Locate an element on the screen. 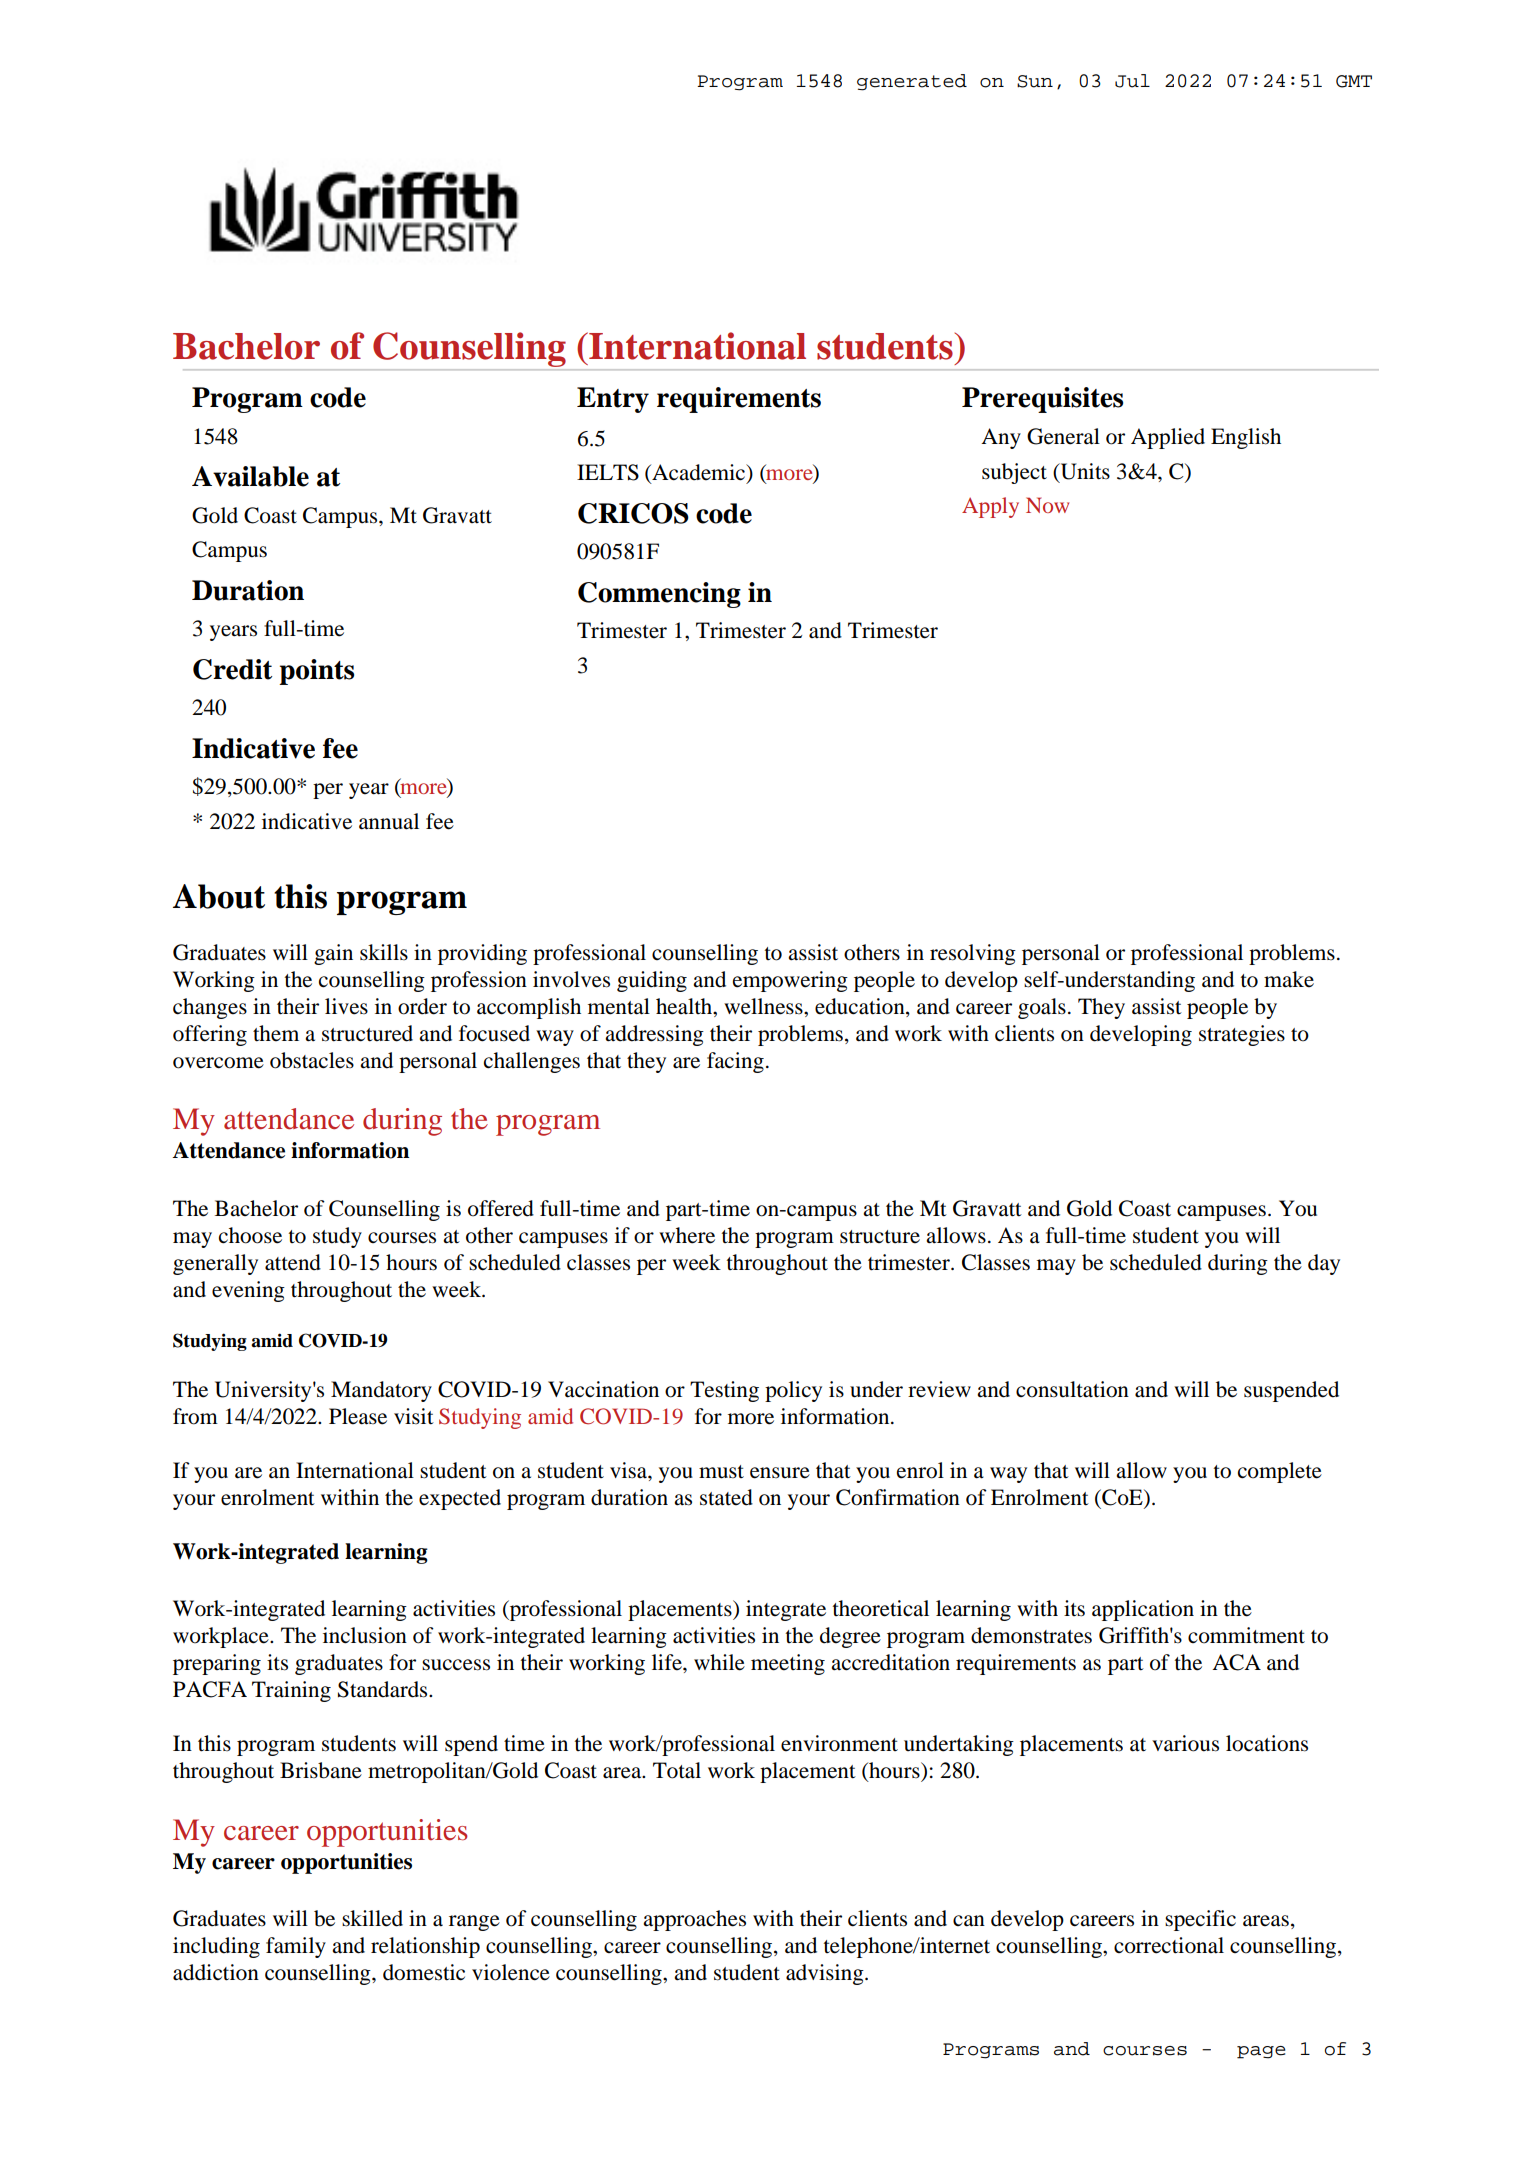  family is located at coordinates (296, 1947).
